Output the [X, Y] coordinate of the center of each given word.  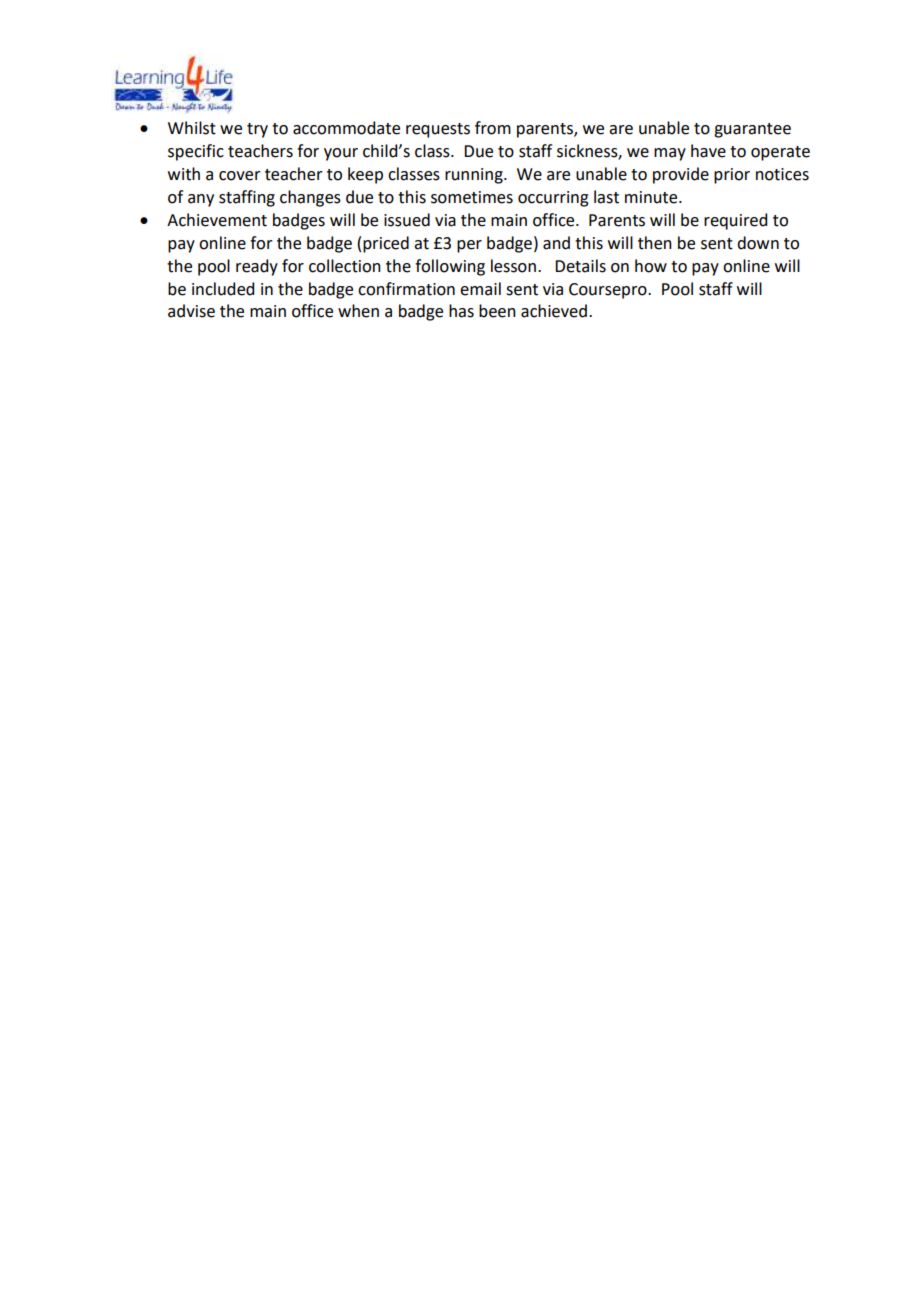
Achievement [217, 220]
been [497, 311]
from [493, 128]
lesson [513, 266]
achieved [554, 311]
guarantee [752, 130]
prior [732, 176]
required [735, 221]
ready [257, 267]
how [651, 266]
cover [240, 176]
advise [191, 311]
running [475, 176]
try [257, 130]
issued [407, 220]
